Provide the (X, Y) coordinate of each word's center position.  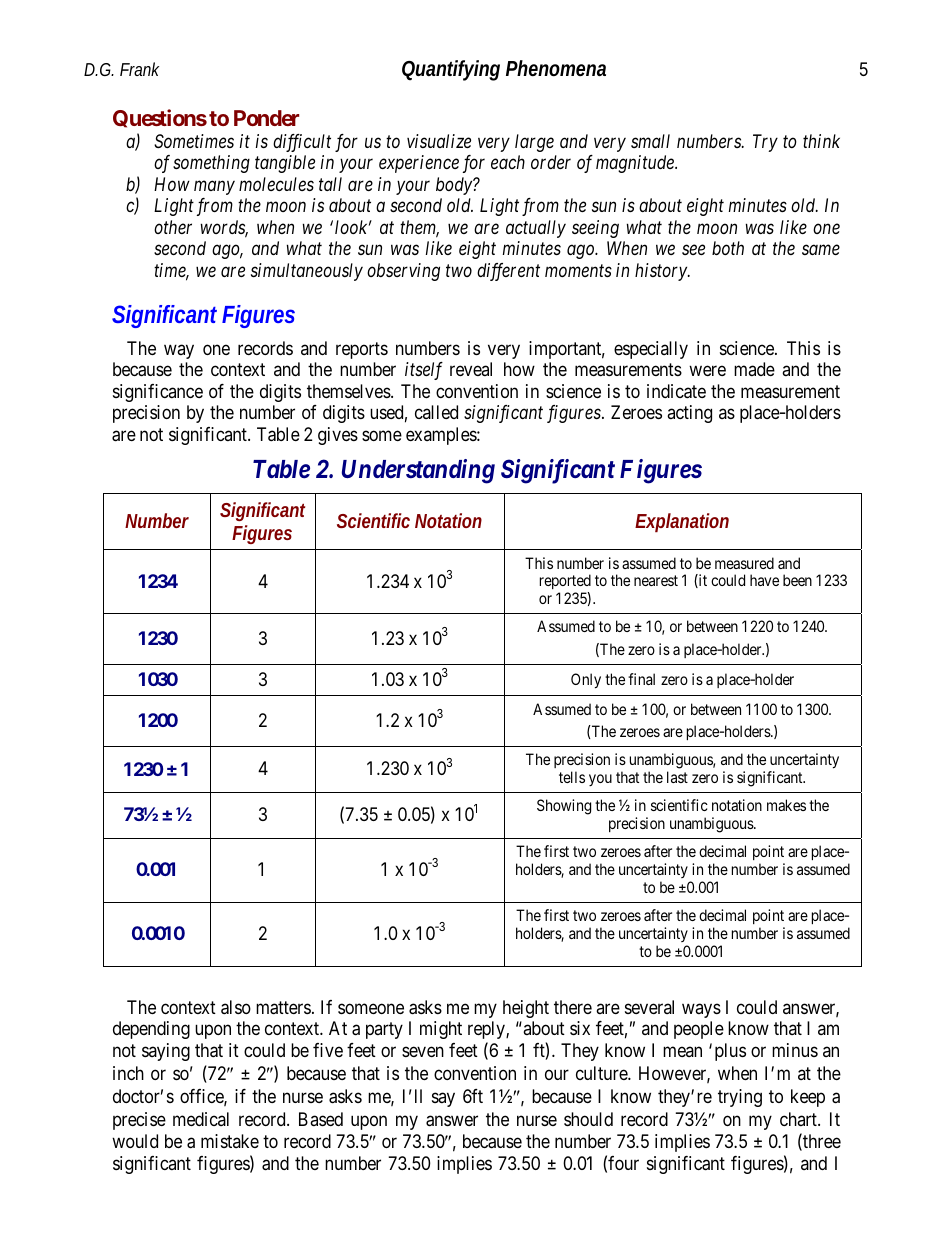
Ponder (266, 118)
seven (423, 1051)
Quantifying (451, 70)
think (821, 141)
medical (201, 1119)
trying (740, 1098)
